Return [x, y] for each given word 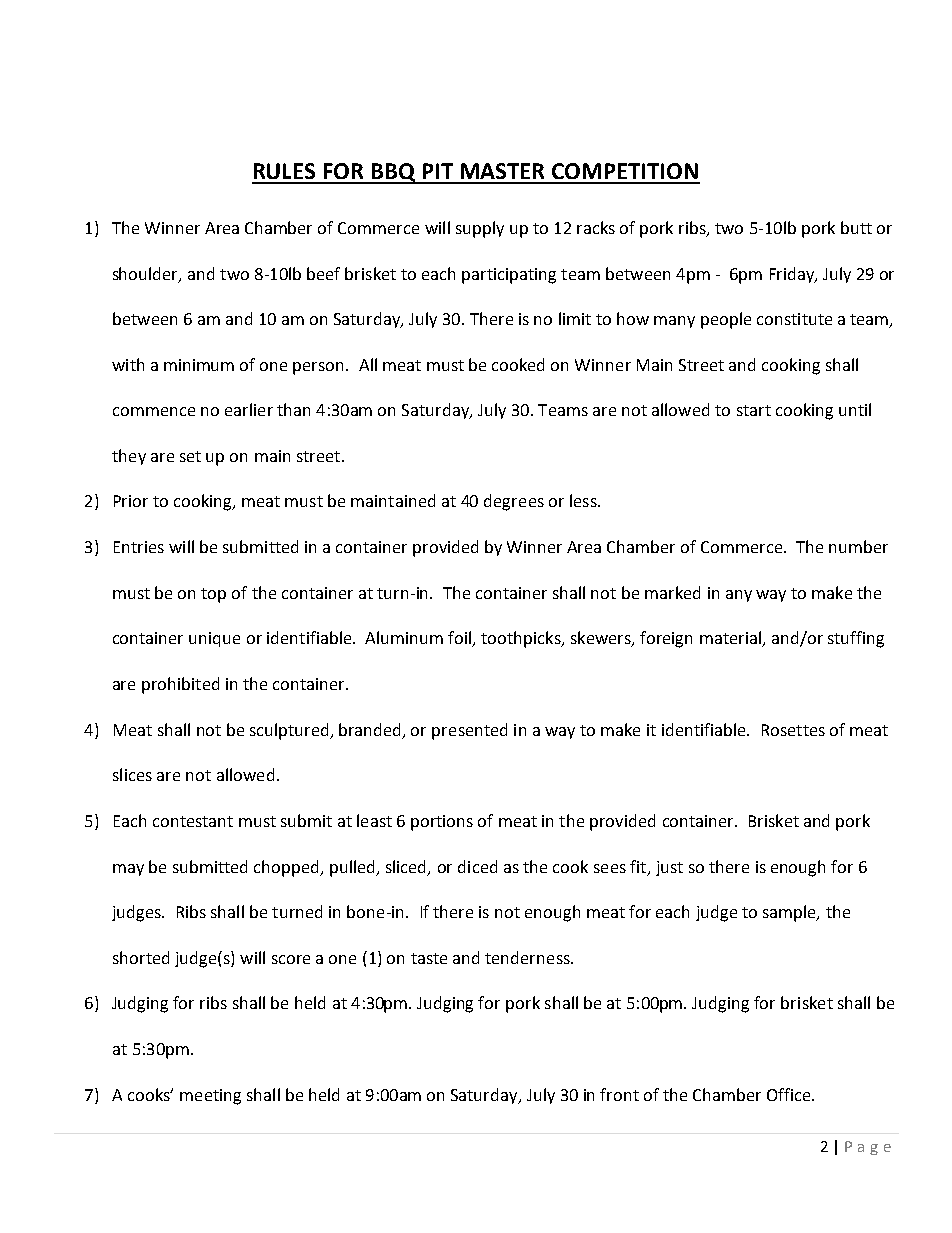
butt [856, 227]
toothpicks [522, 639]
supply [480, 229]
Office [790, 1094]
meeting [210, 1097]
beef [323, 273]
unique [214, 639]
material [732, 639]
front [619, 1094]
